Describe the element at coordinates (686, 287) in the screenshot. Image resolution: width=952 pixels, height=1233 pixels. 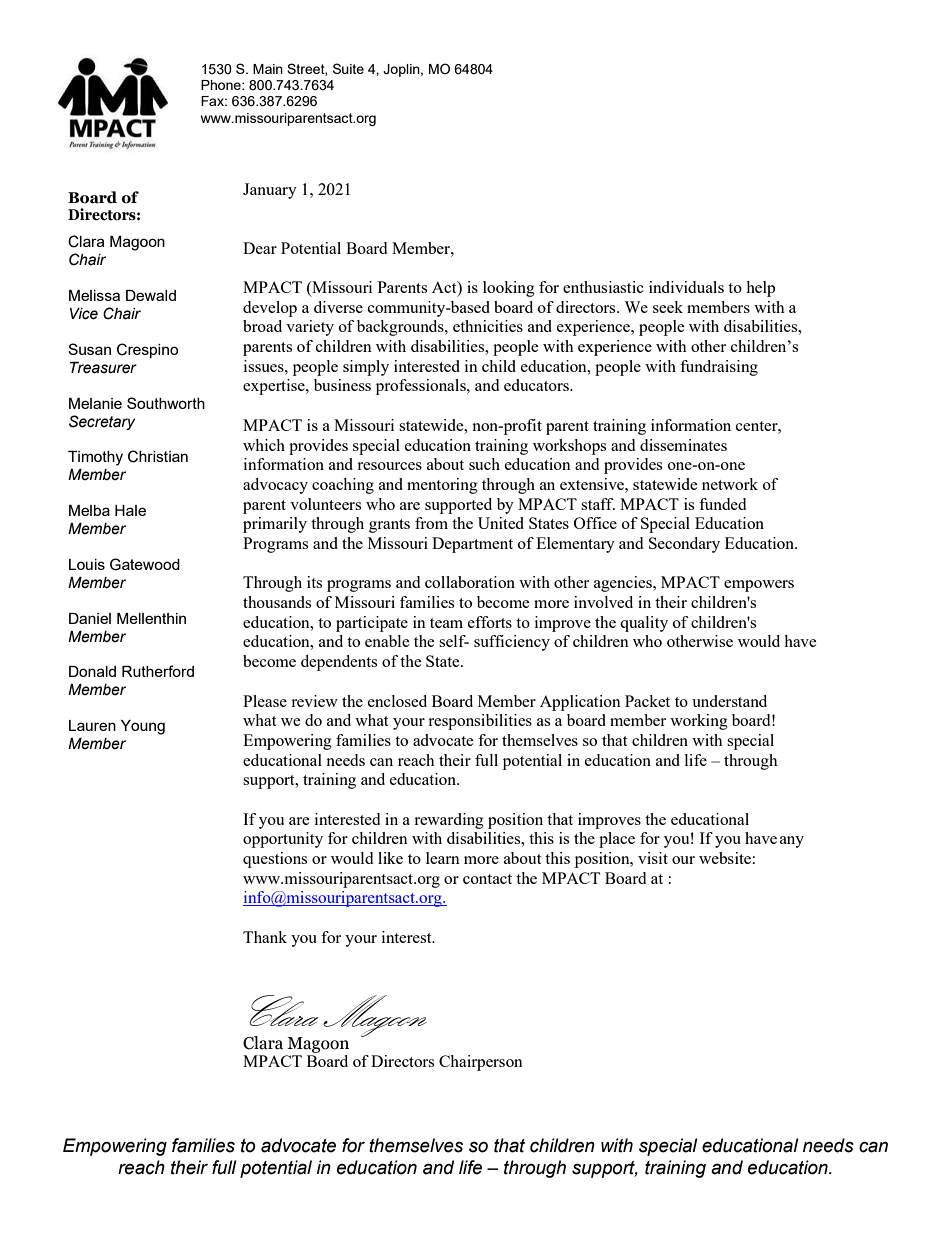
I see `individuals` at that location.
